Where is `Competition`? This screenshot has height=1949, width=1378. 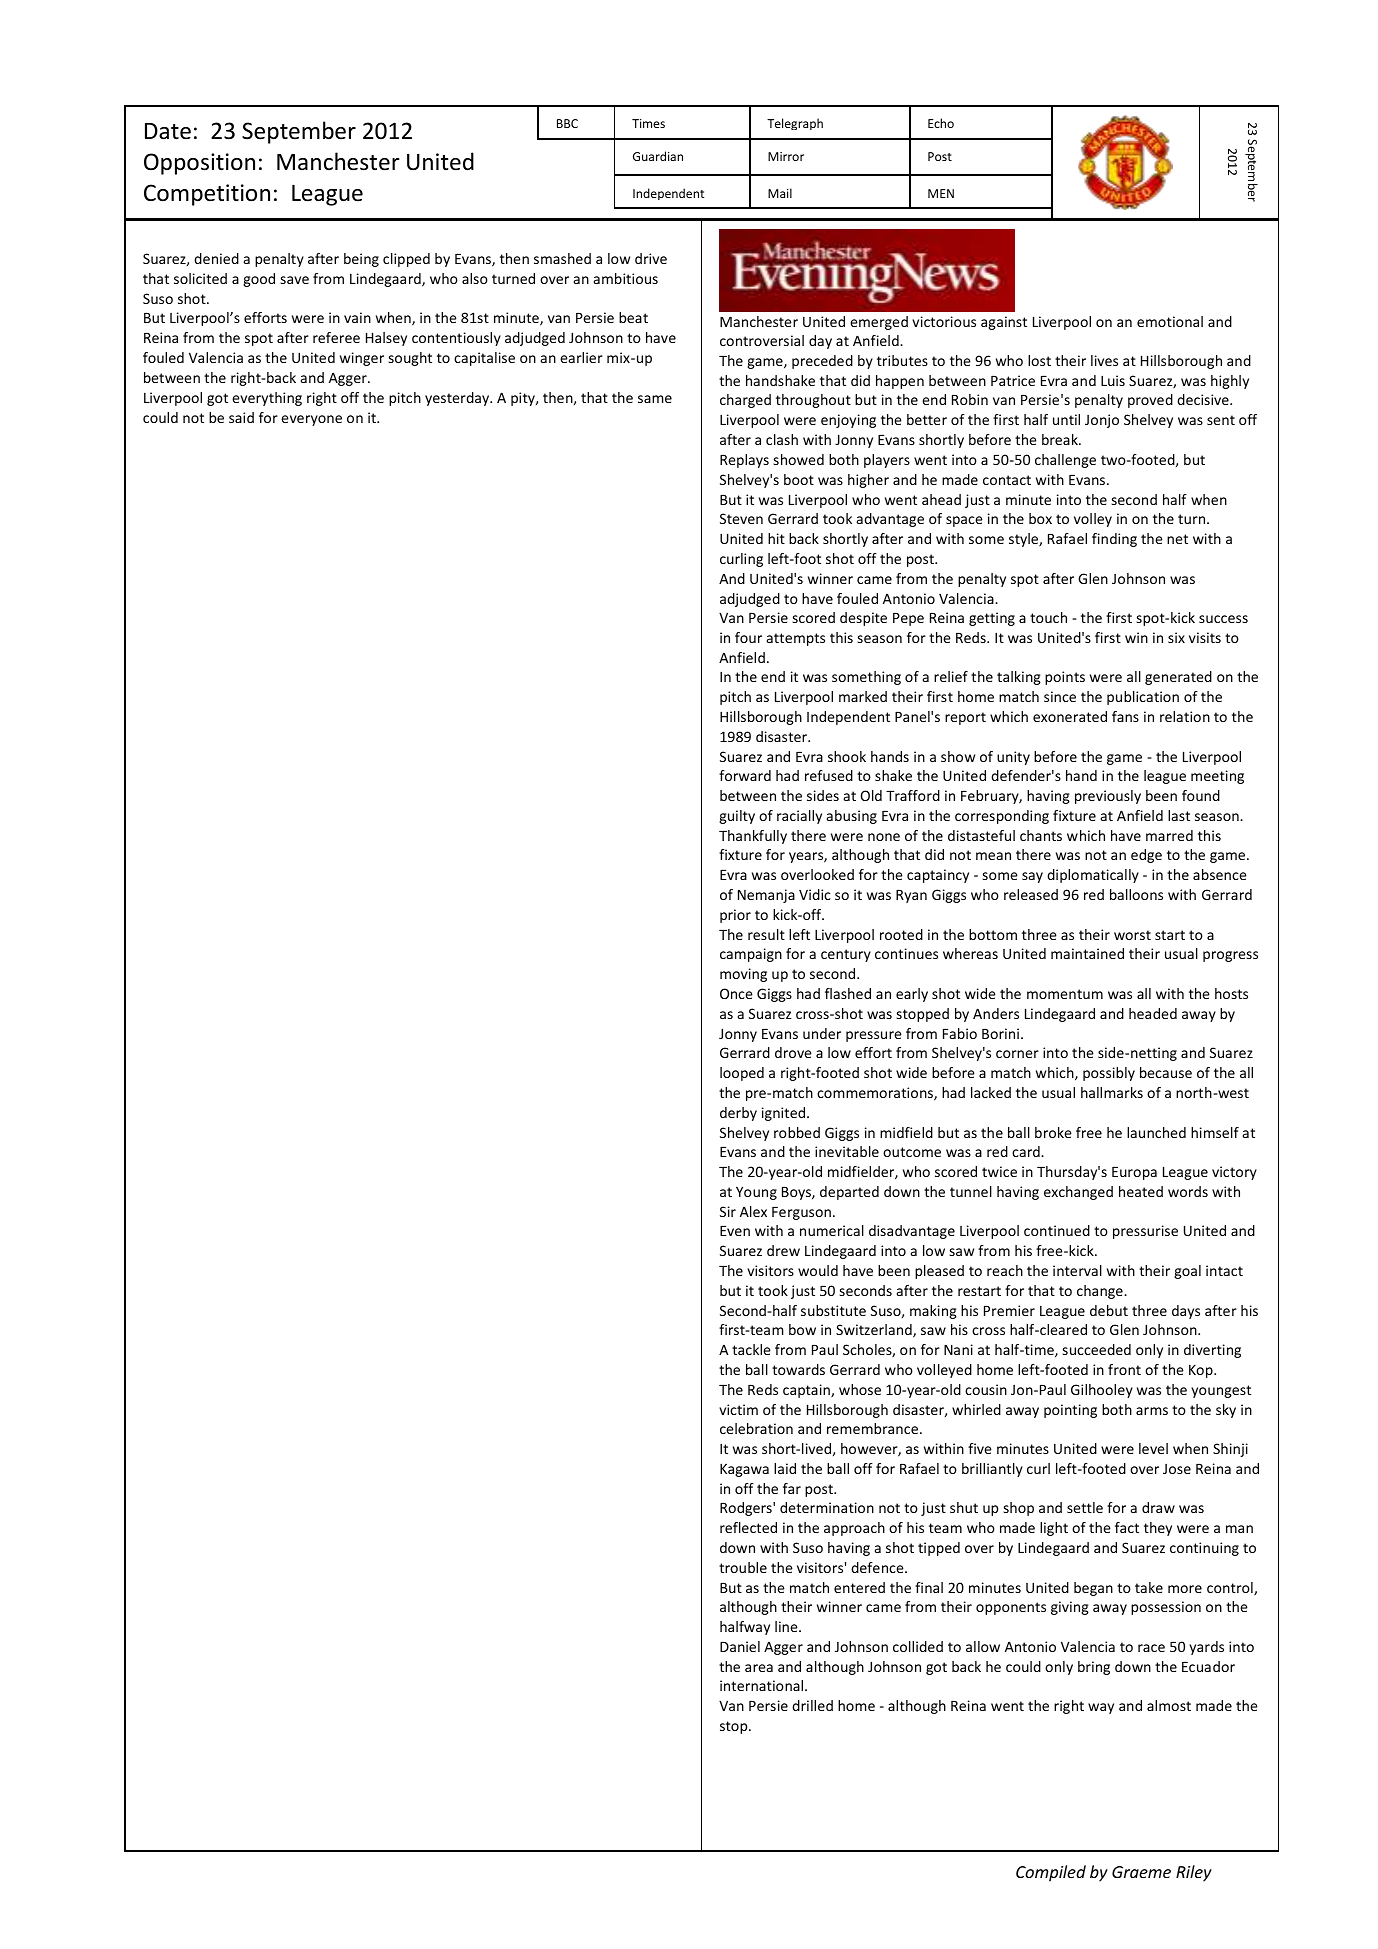
Competition is located at coordinates (207, 195).
